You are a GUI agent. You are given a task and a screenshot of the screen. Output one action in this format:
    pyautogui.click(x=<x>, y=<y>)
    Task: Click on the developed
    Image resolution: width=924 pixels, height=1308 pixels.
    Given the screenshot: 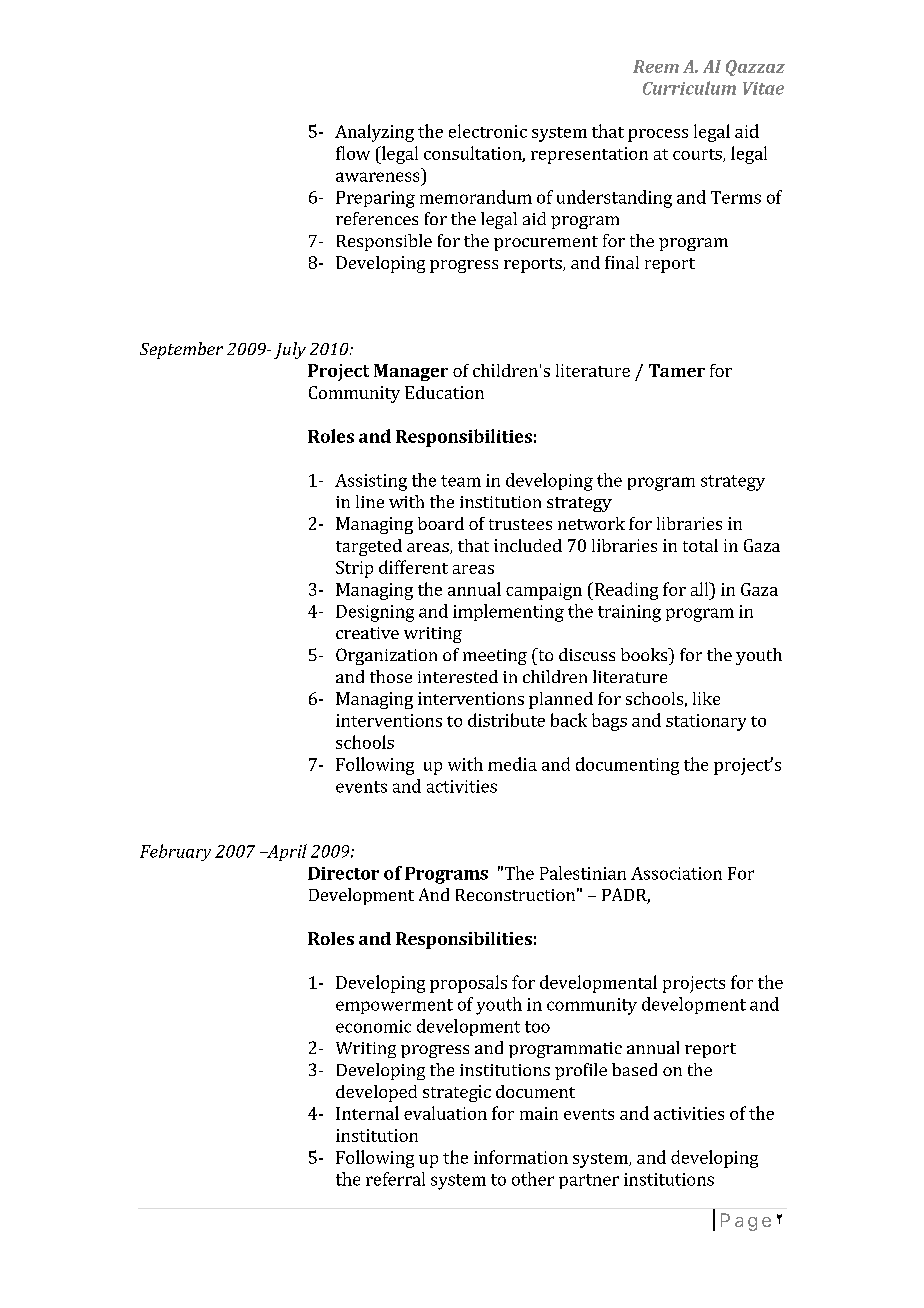 What is the action you would take?
    pyautogui.click(x=376, y=1093)
